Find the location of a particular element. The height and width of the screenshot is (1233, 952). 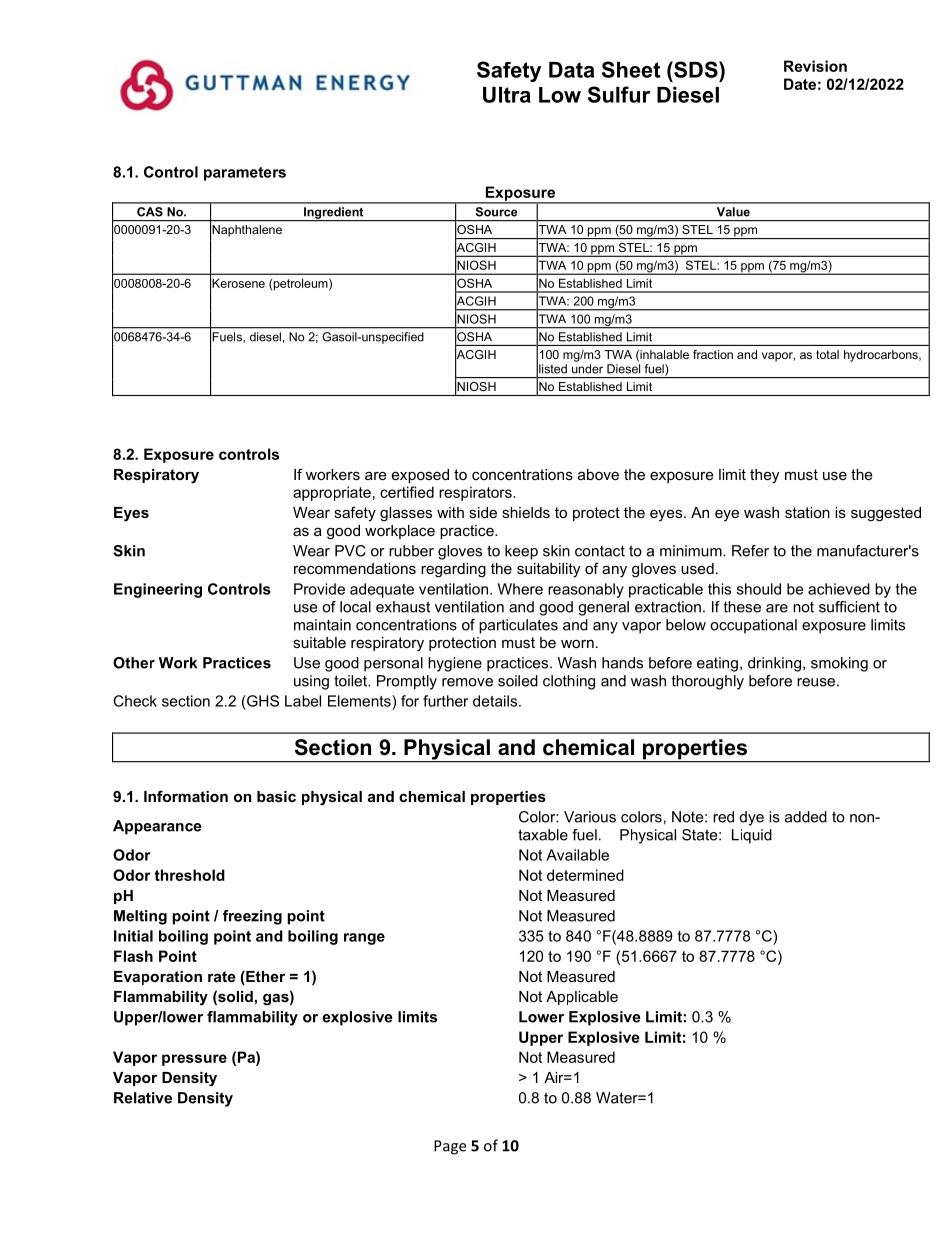

parameters is located at coordinates (245, 174).
